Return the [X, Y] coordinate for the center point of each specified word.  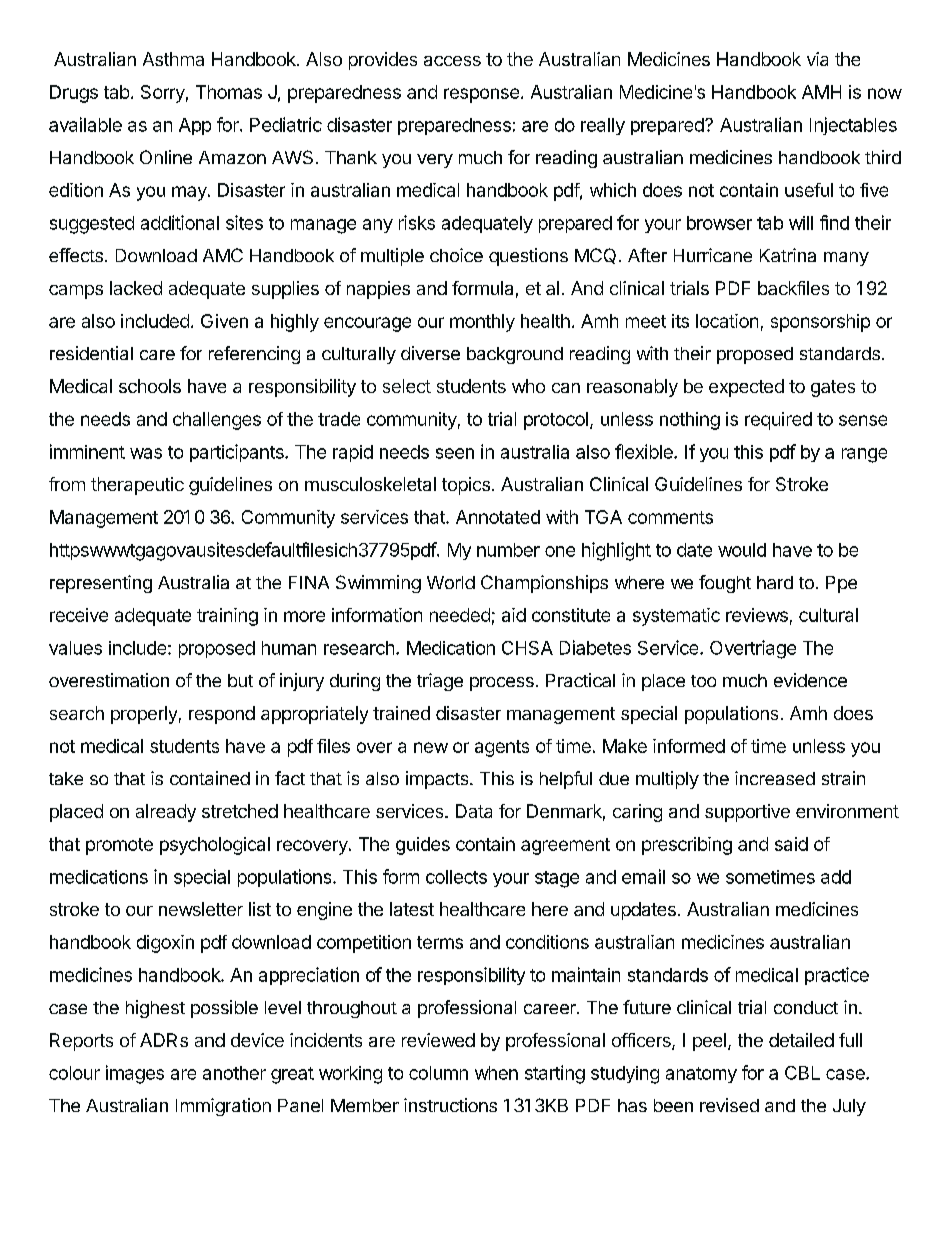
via [817, 59]
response [481, 95]
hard [775, 582]
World [451, 582]
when [496, 1073]
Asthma [173, 59]
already [166, 813]
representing [101, 584]
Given [224, 321]
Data [474, 811]
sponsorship [820, 323]
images [135, 1074]
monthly [482, 323]
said [791, 844]
